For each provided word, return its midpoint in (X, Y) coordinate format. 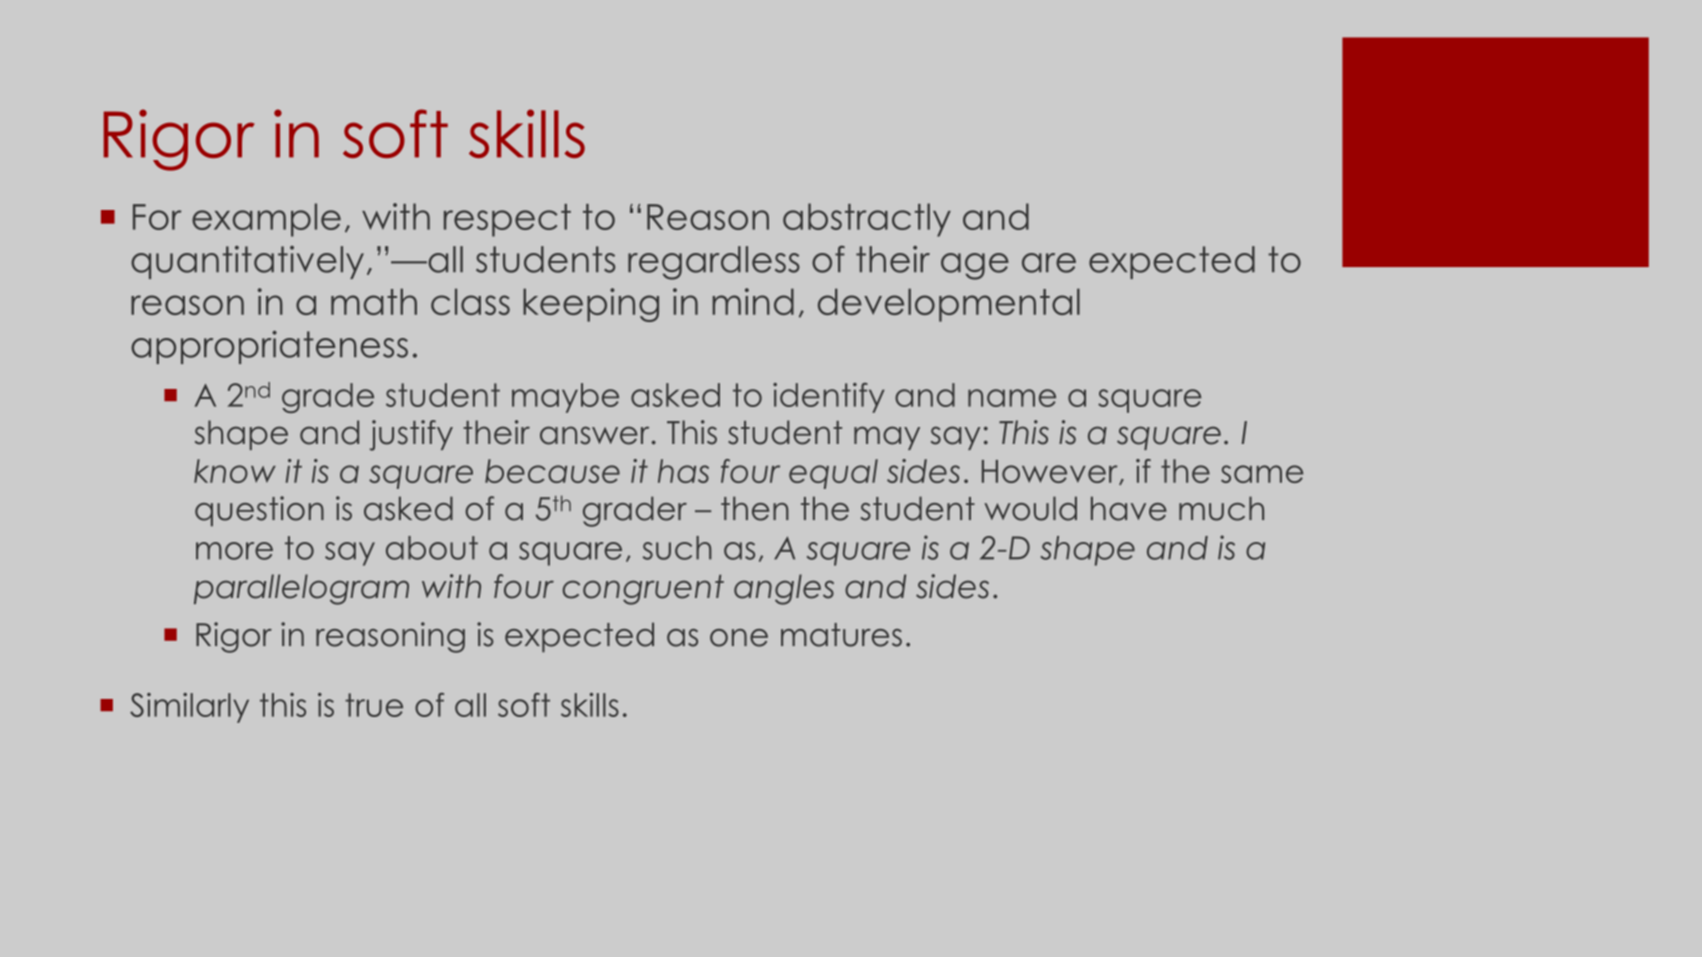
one (739, 638)
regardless (714, 263)
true (374, 705)
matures (841, 635)
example (266, 220)
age (975, 266)
